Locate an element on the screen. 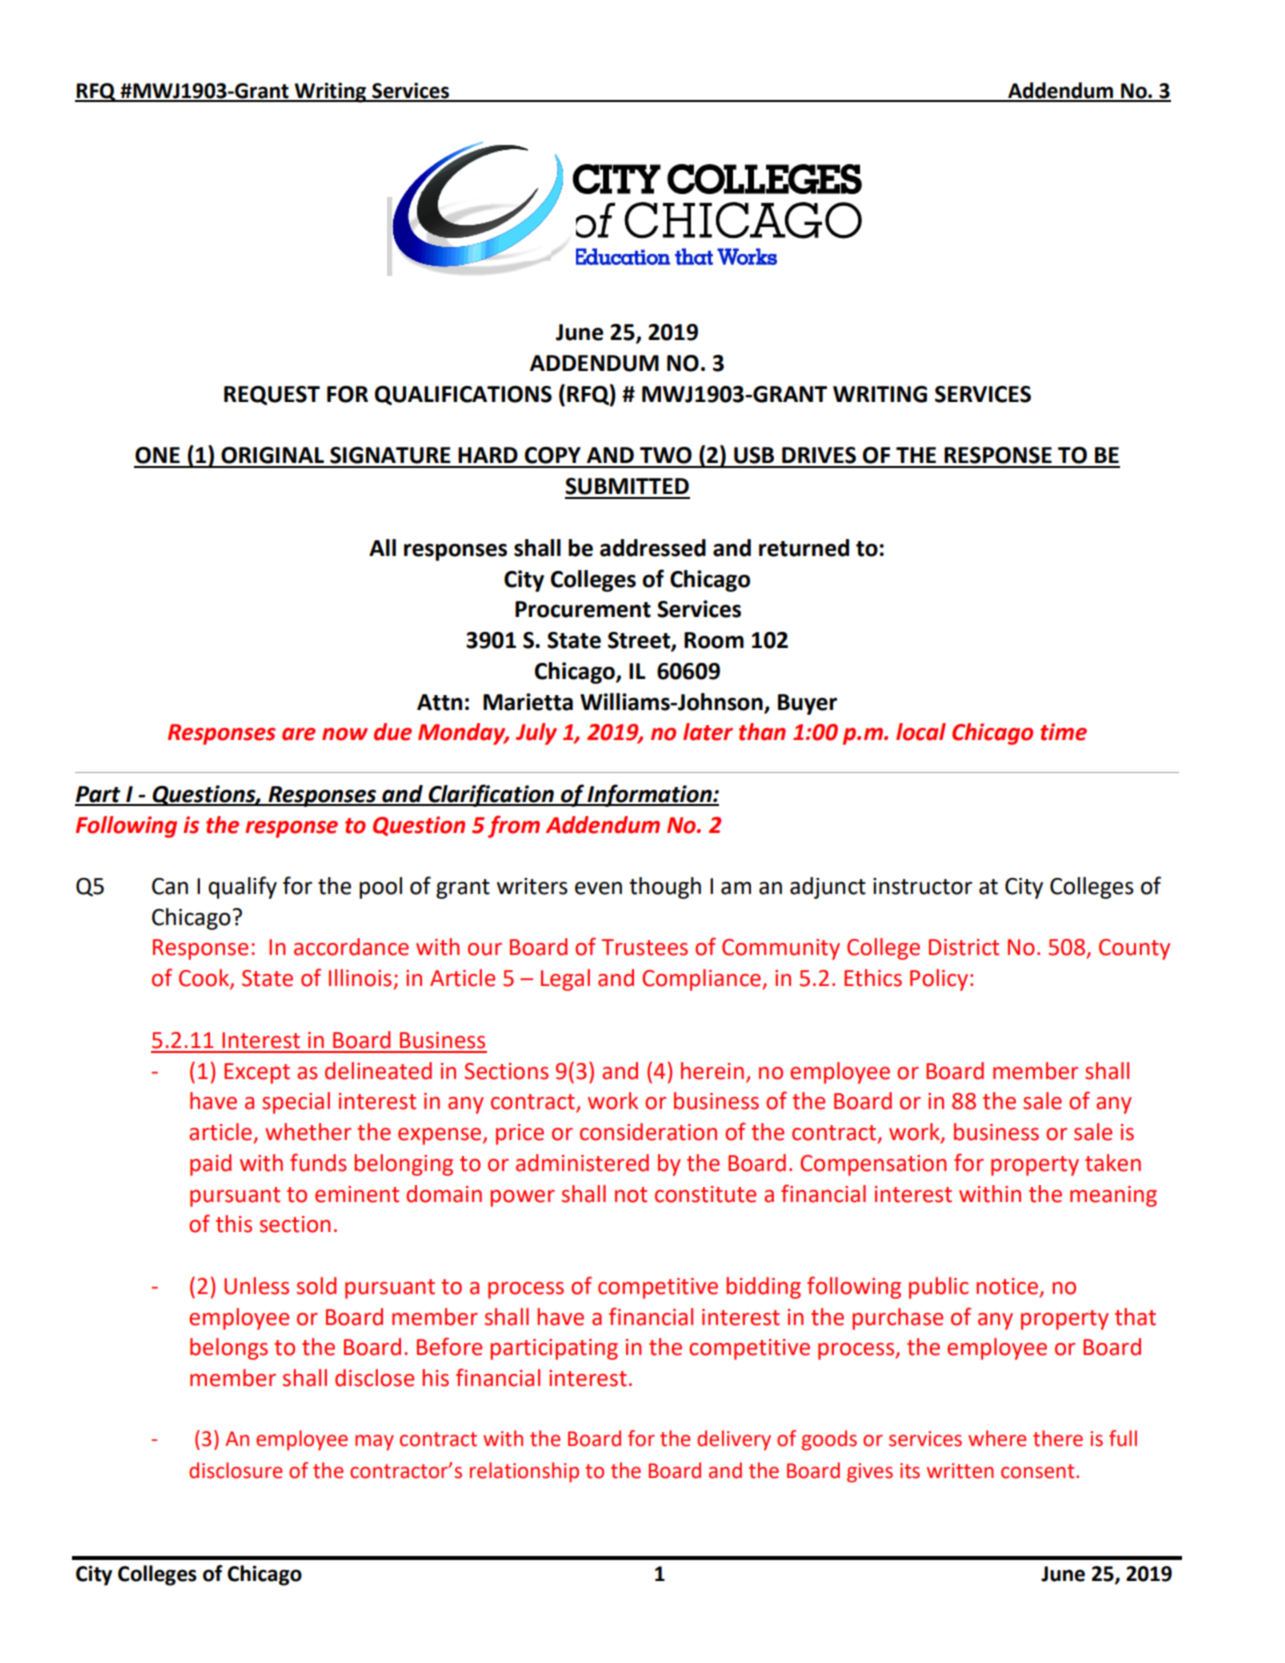  Trustees is located at coordinates (644, 947).
